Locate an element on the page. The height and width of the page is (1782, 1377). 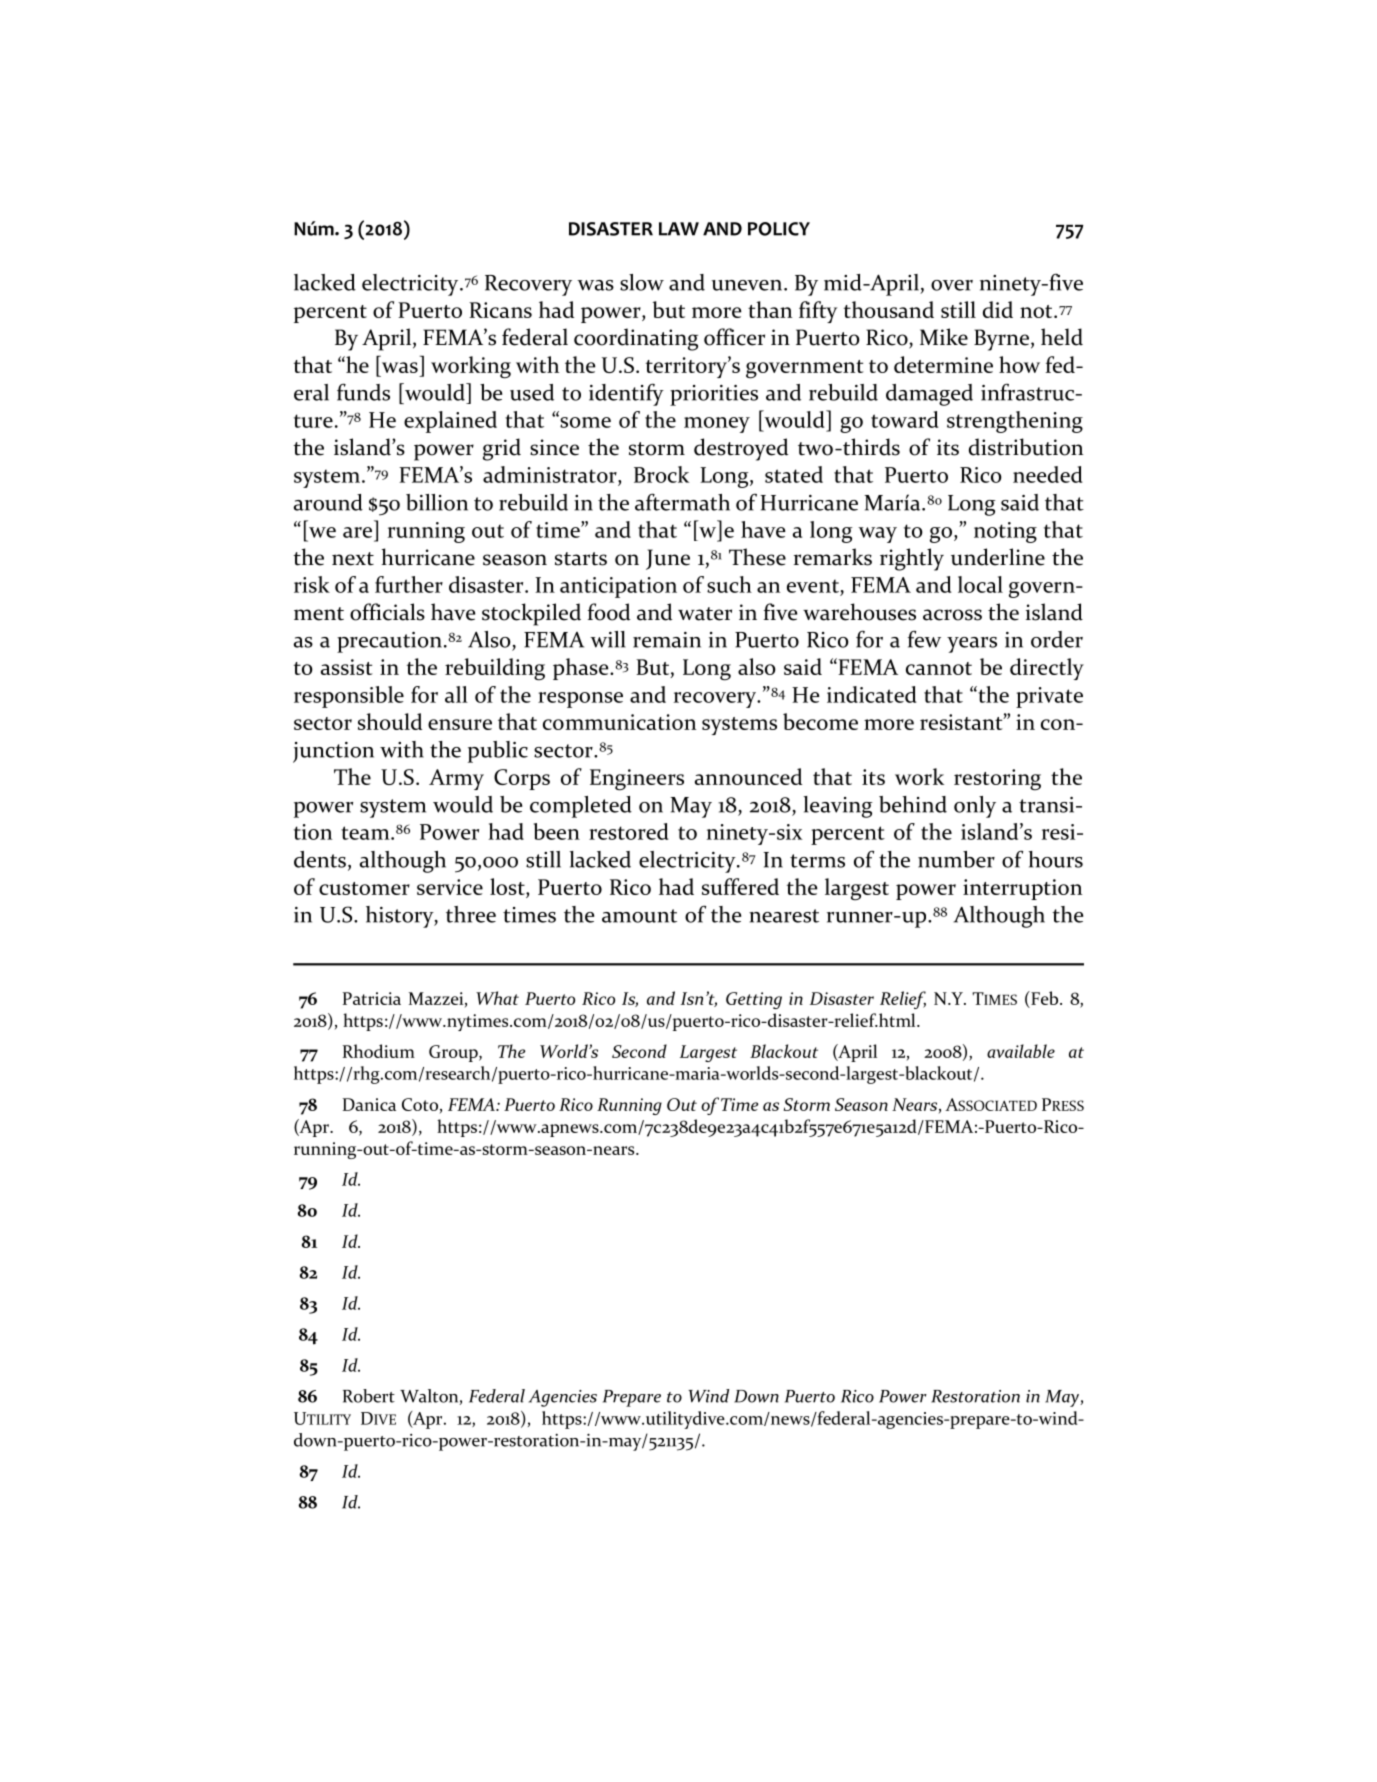
LAW is located at coordinates (679, 229).
